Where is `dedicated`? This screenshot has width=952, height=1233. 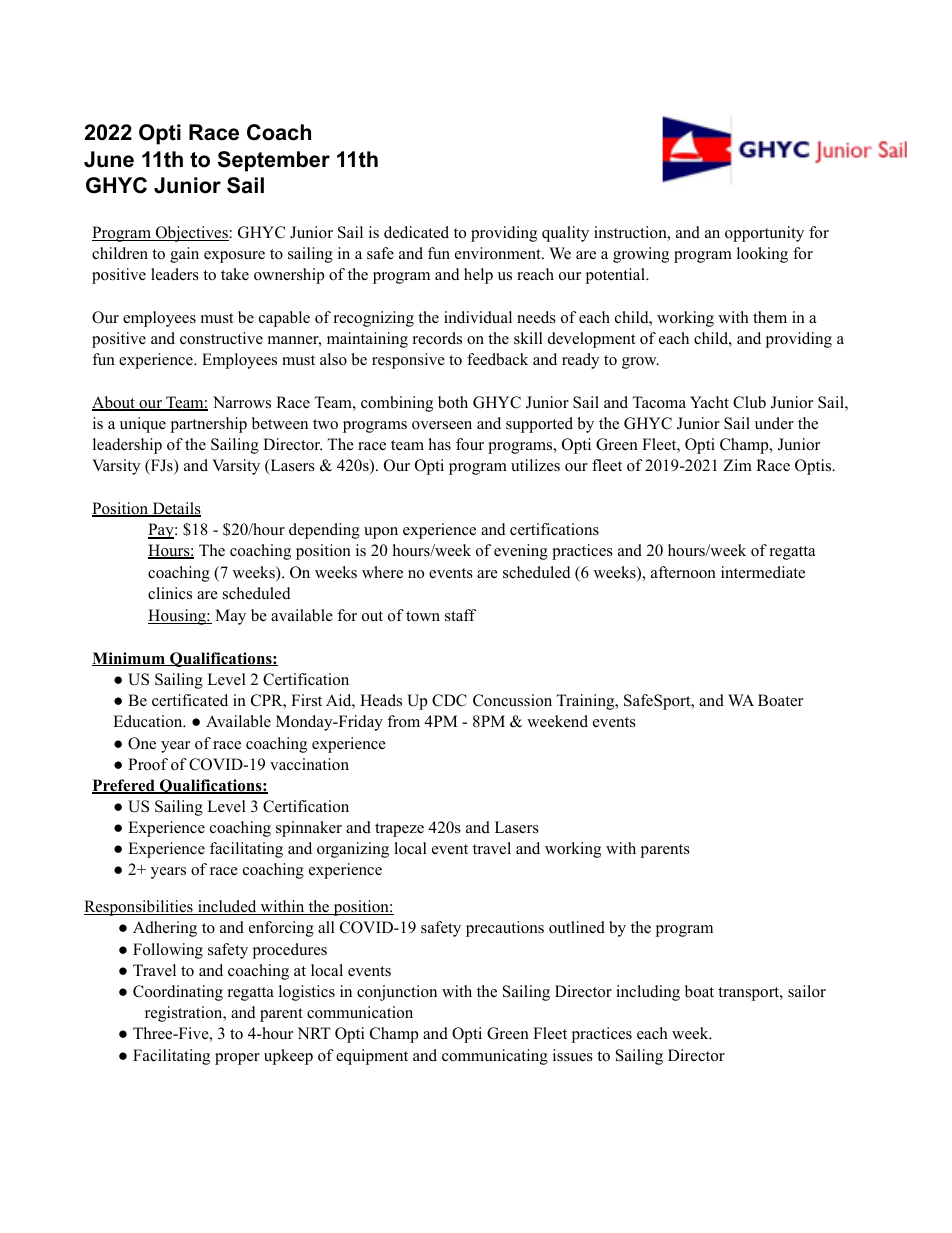 dedicated is located at coordinates (416, 232).
